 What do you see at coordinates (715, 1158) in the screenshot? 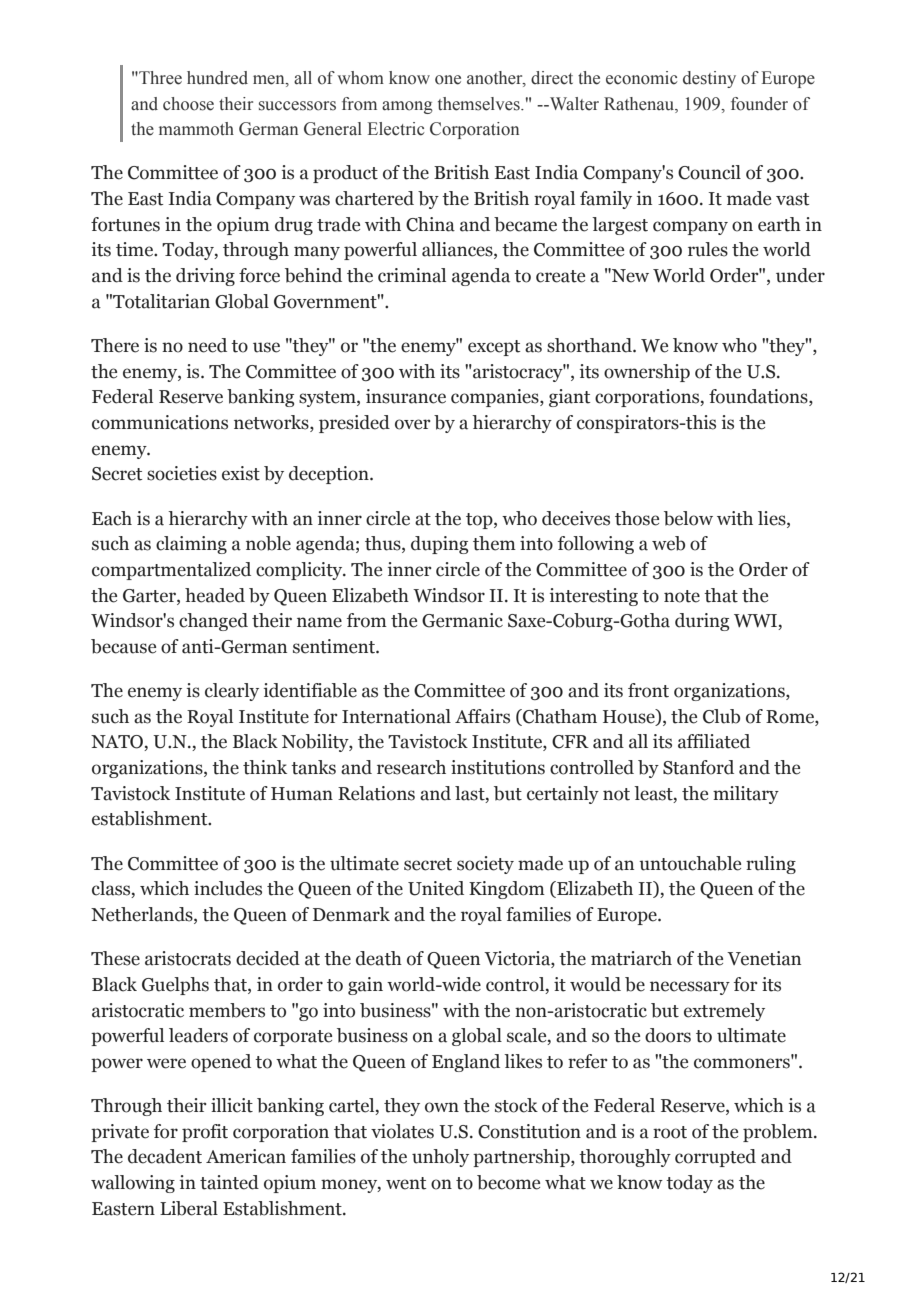
I see `corrupted` at bounding box center [715, 1158].
